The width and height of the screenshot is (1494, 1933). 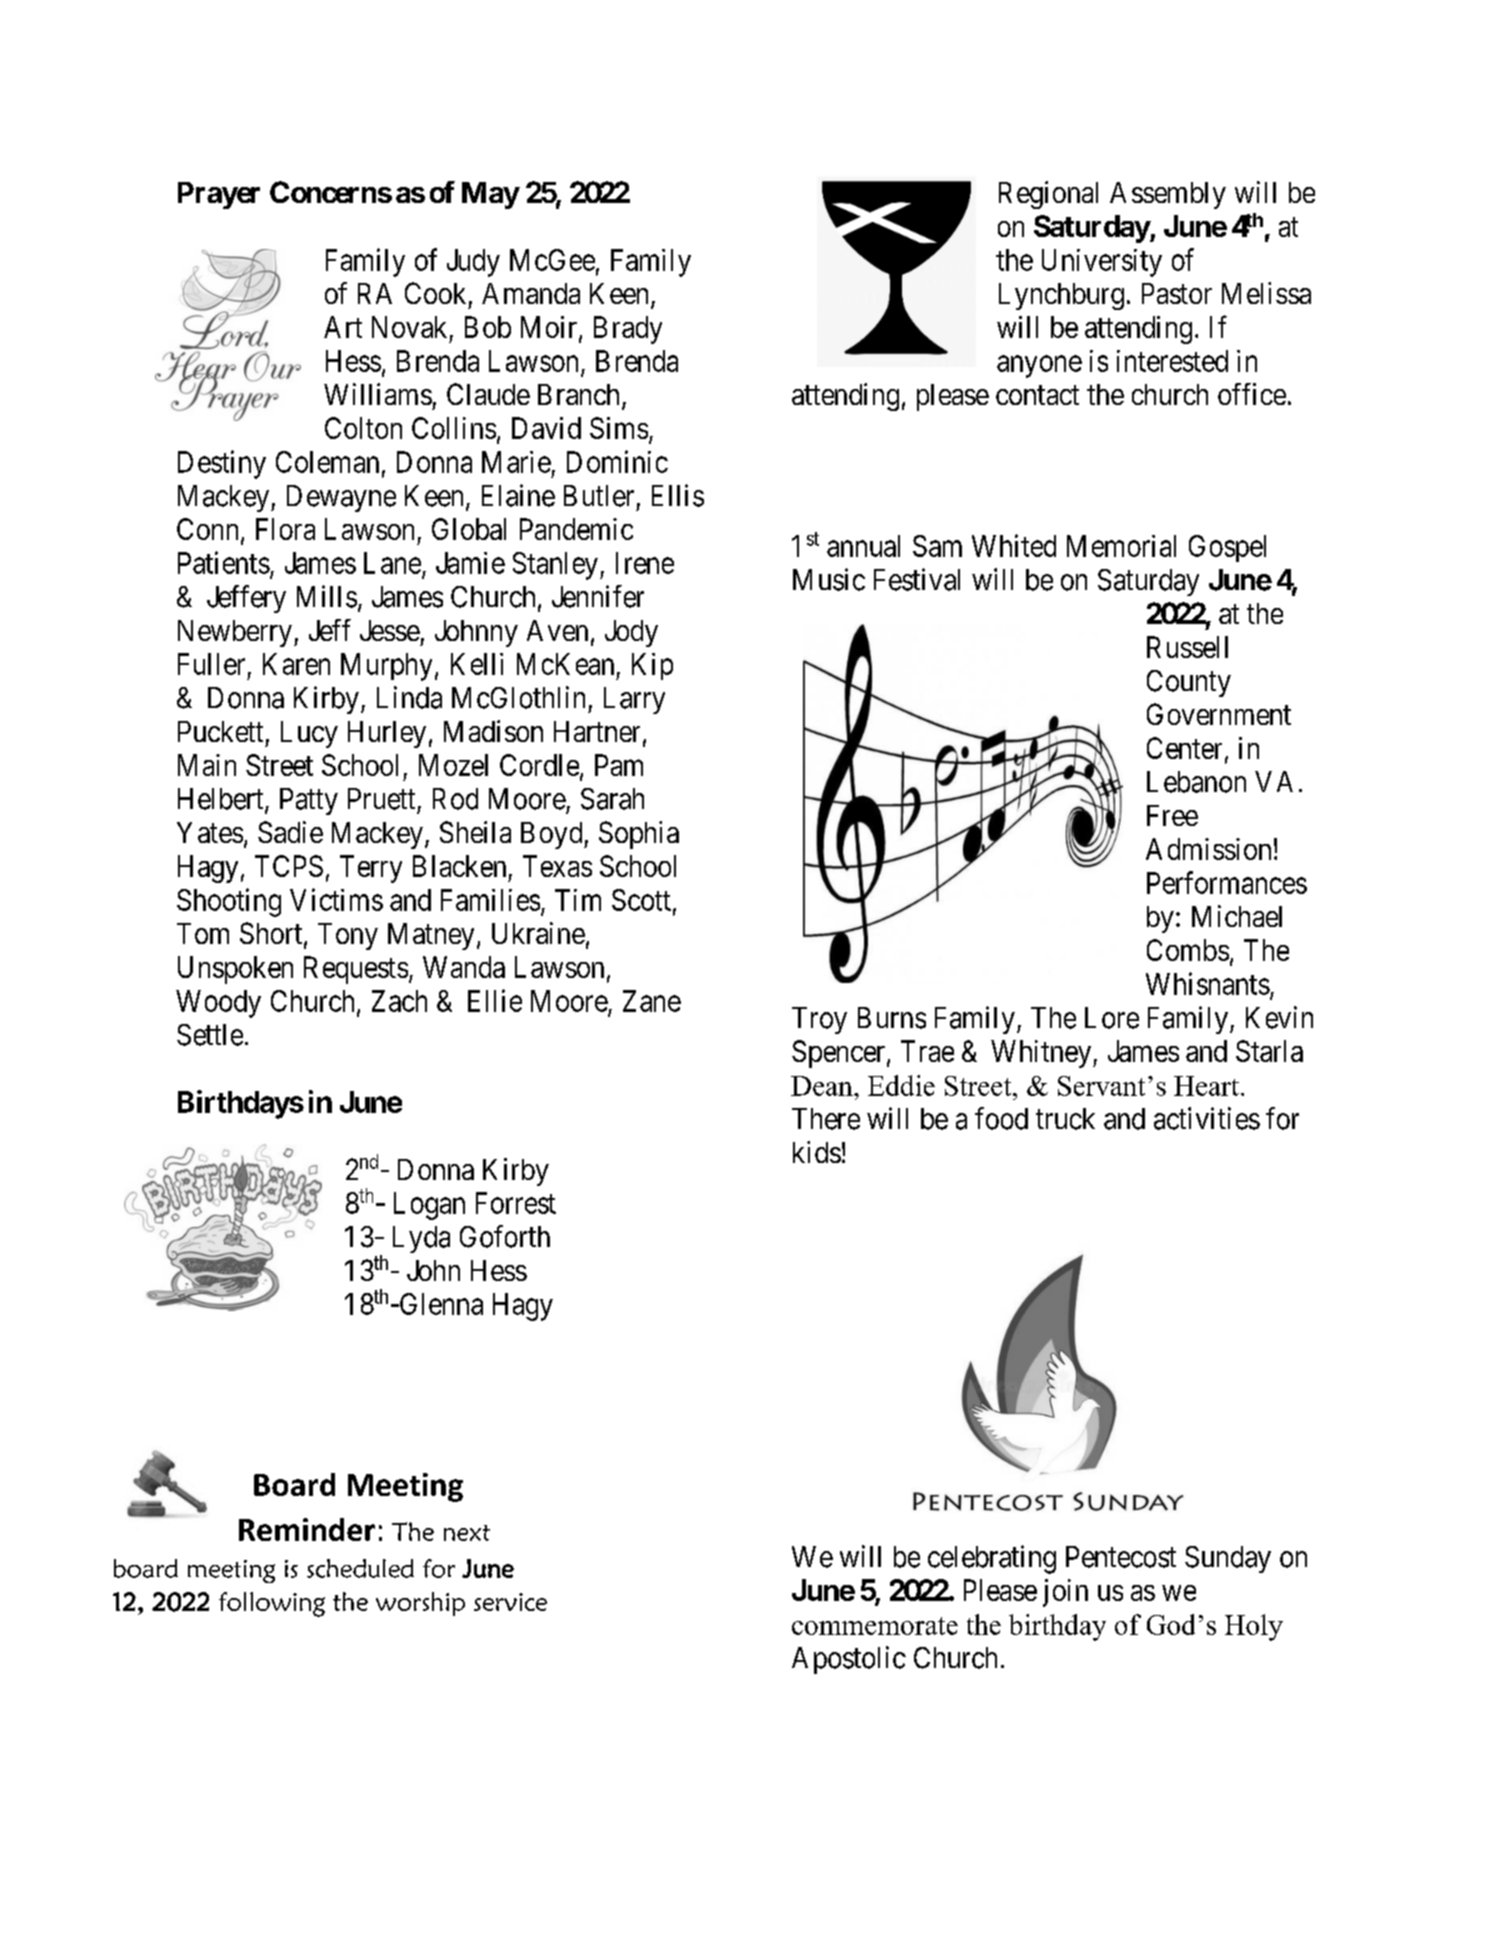 What do you see at coordinates (1102, 263) in the screenshot?
I see `University` at bounding box center [1102, 263].
